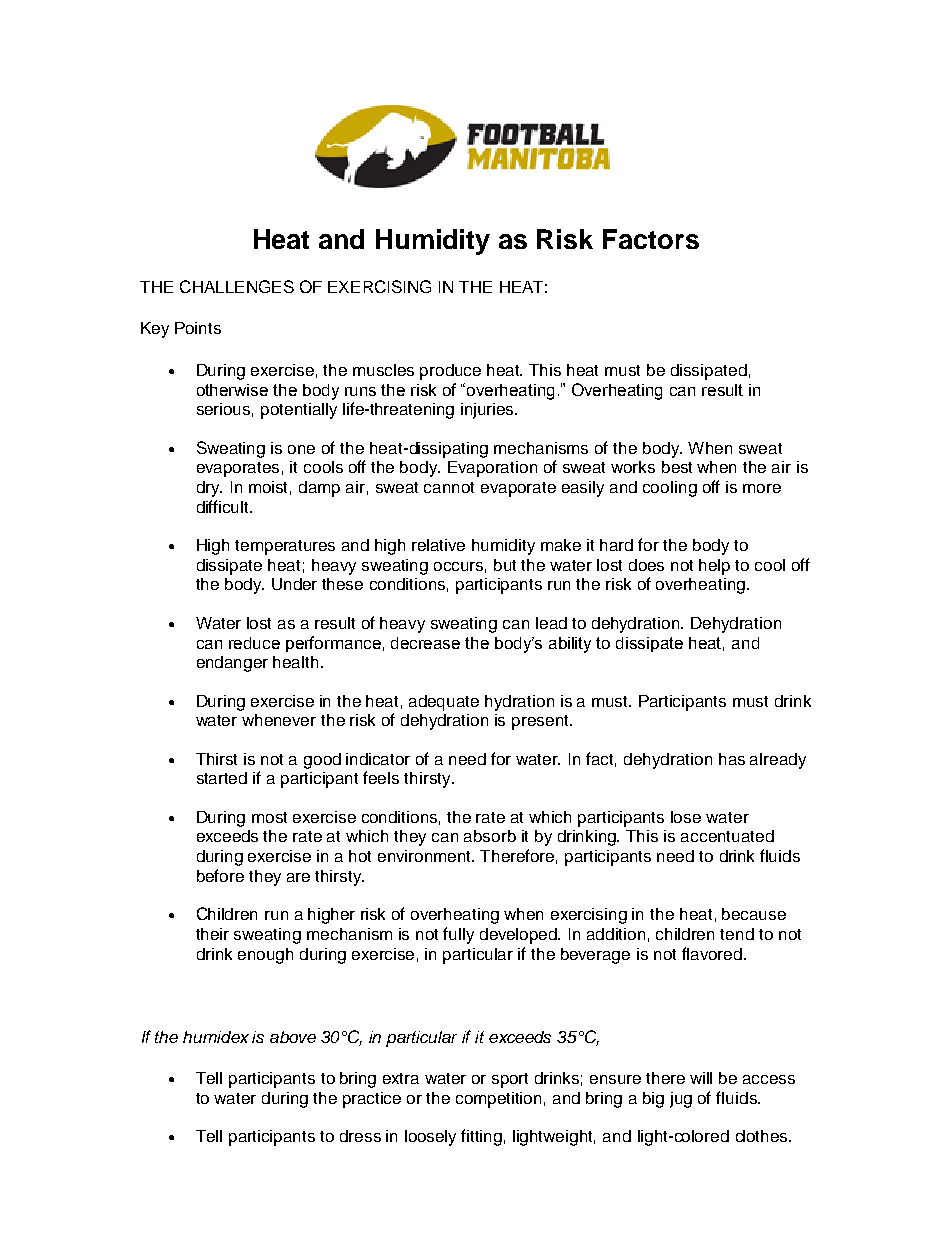 Image resolution: width=952 pixels, height=1233 pixels. I want to click on accentuated, so click(727, 836).
